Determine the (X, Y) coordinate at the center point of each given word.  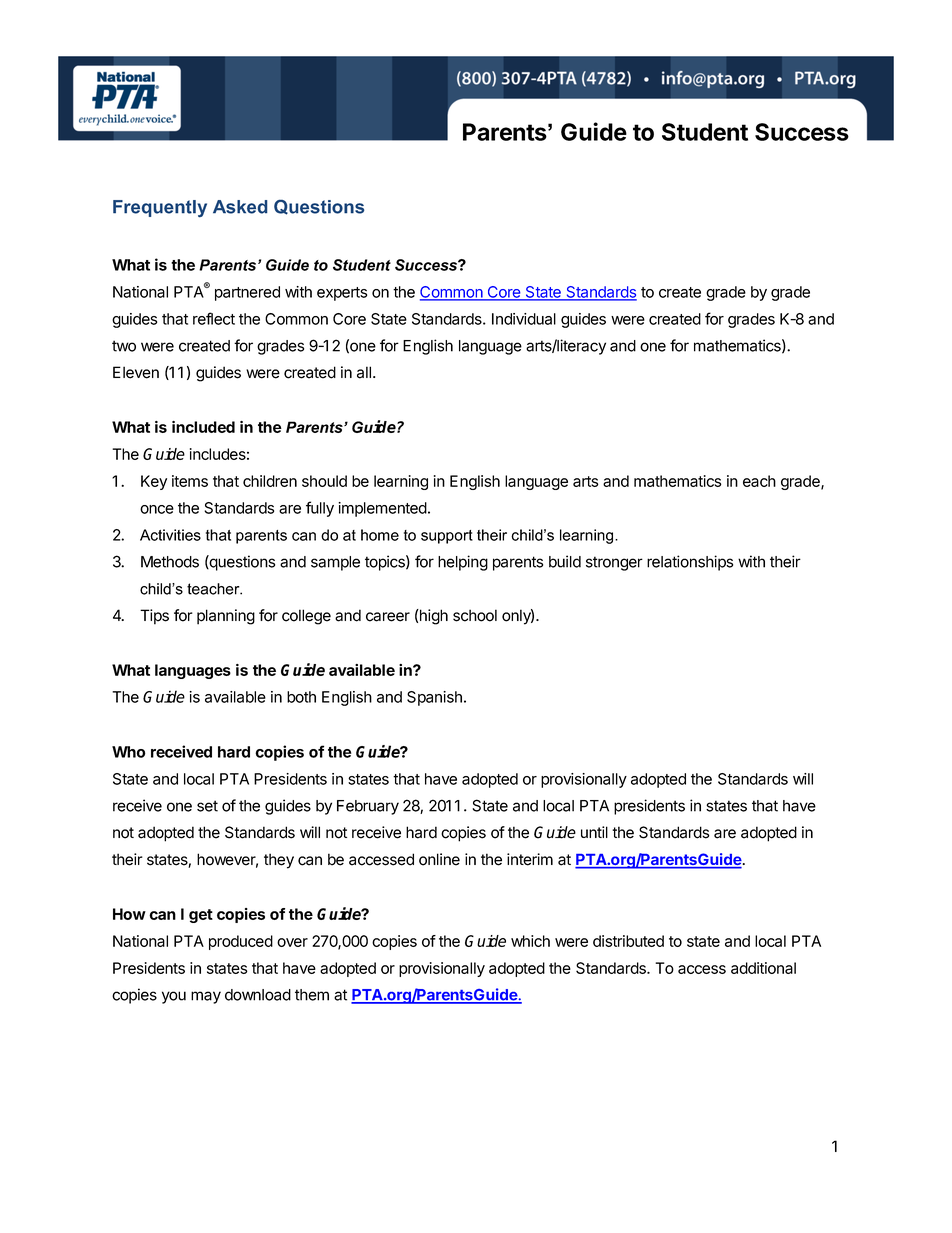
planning (226, 617)
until (594, 832)
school (475, 615)
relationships (690, 563)
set (207, 806)
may (206, 997)
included (203, 427)
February (368, 807)
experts (342, 294)
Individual (524, 319)
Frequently (160, 209)
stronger (614, 563)
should (324, 481)
